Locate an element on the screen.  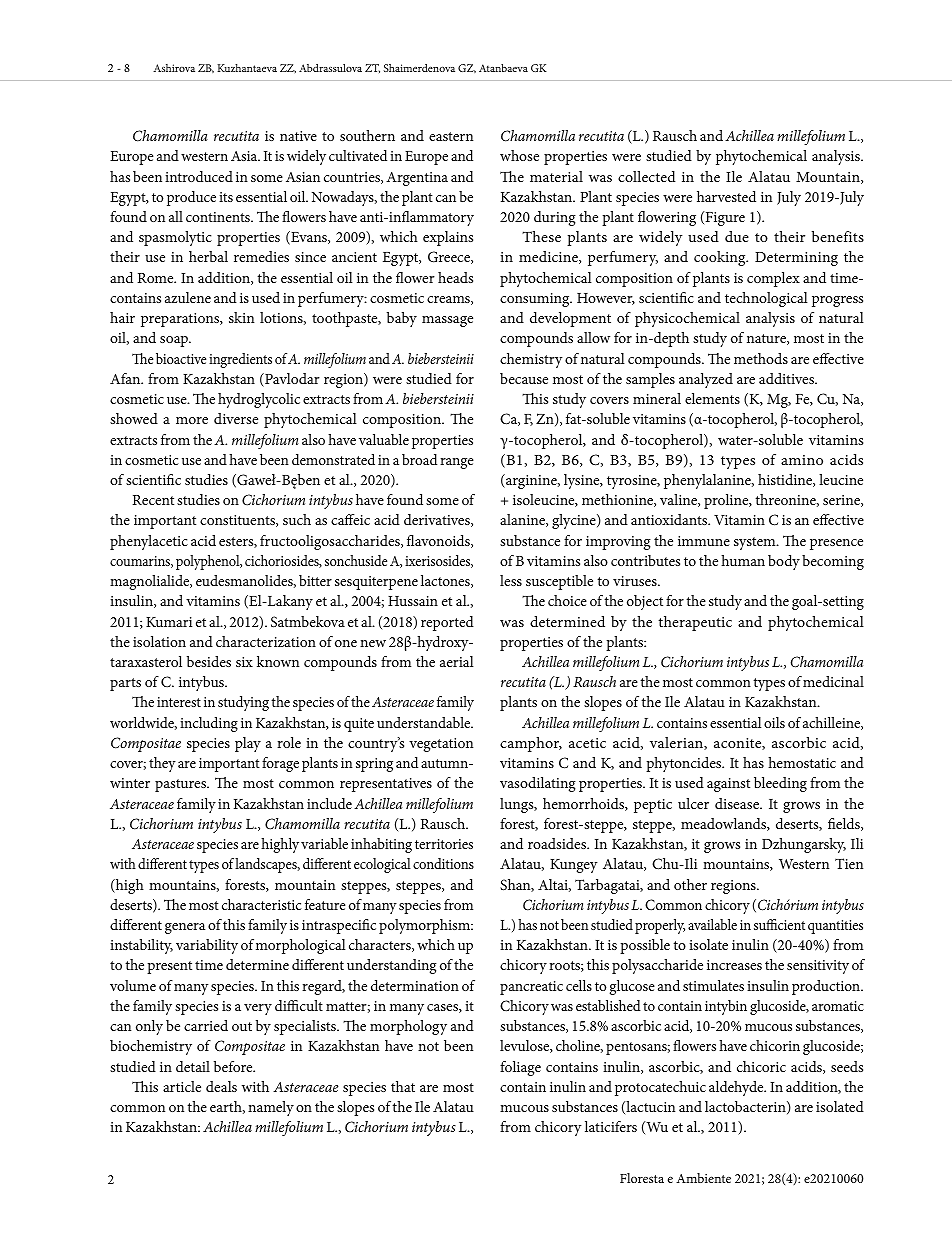
whose is located at coordinates (519, 155).
